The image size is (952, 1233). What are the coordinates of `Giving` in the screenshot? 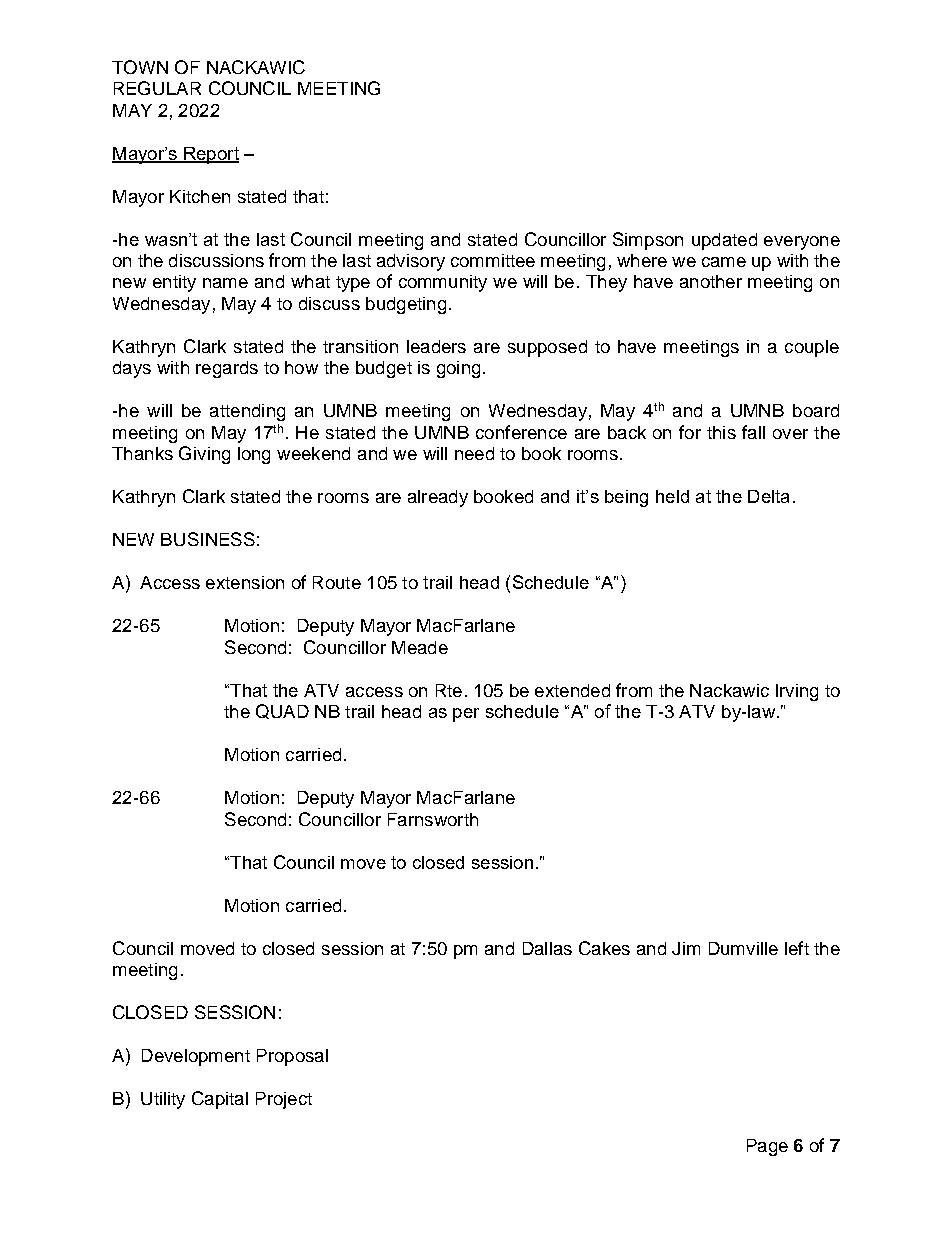 It's located at (204, 455).
